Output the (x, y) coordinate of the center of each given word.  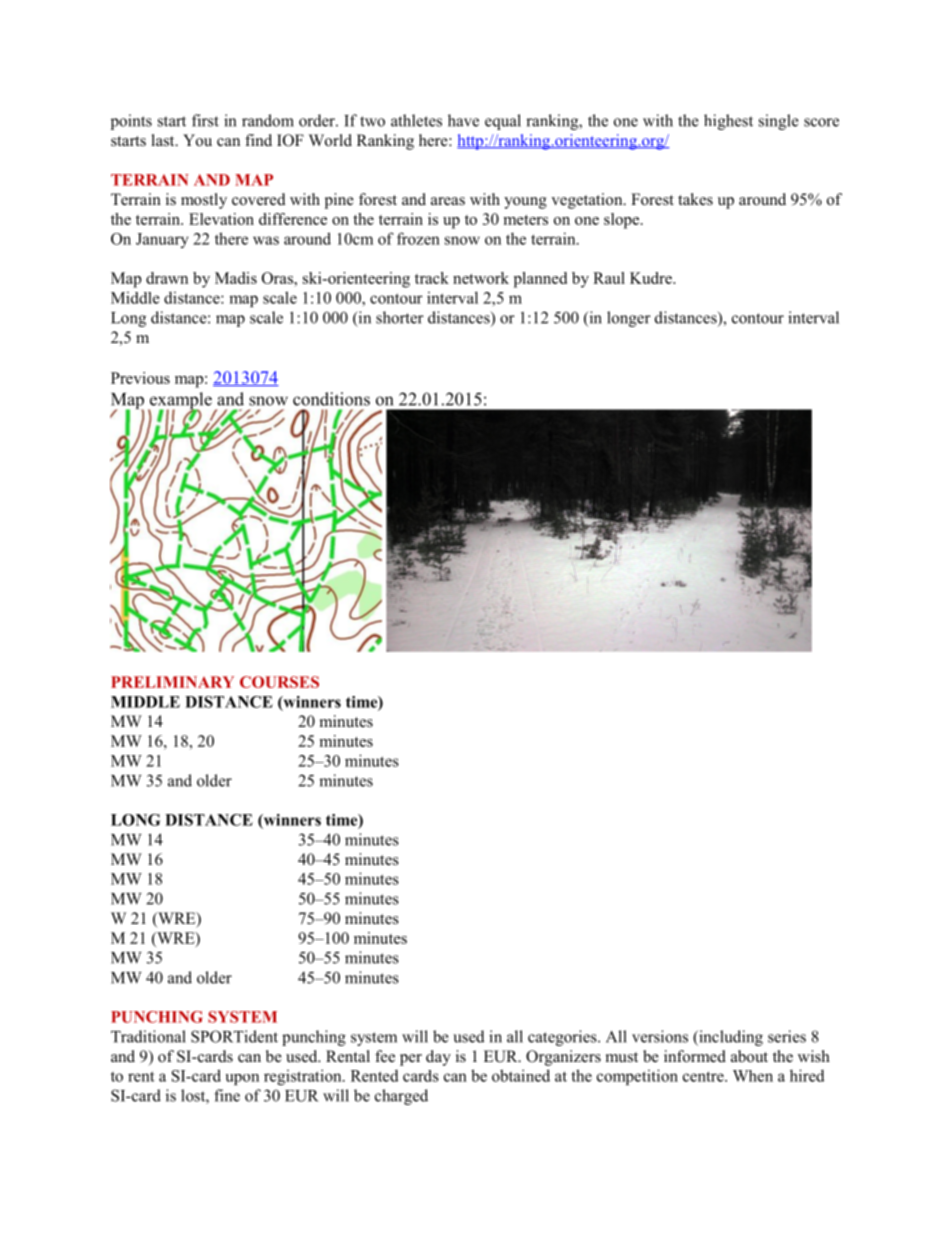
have (463, 120)
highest (728, 122)
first (205, 120)
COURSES (279, 682)
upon (242, 1079)
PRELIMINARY (172, 682)
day (438, 1058)
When (753, 1076)
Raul (609, 278)
